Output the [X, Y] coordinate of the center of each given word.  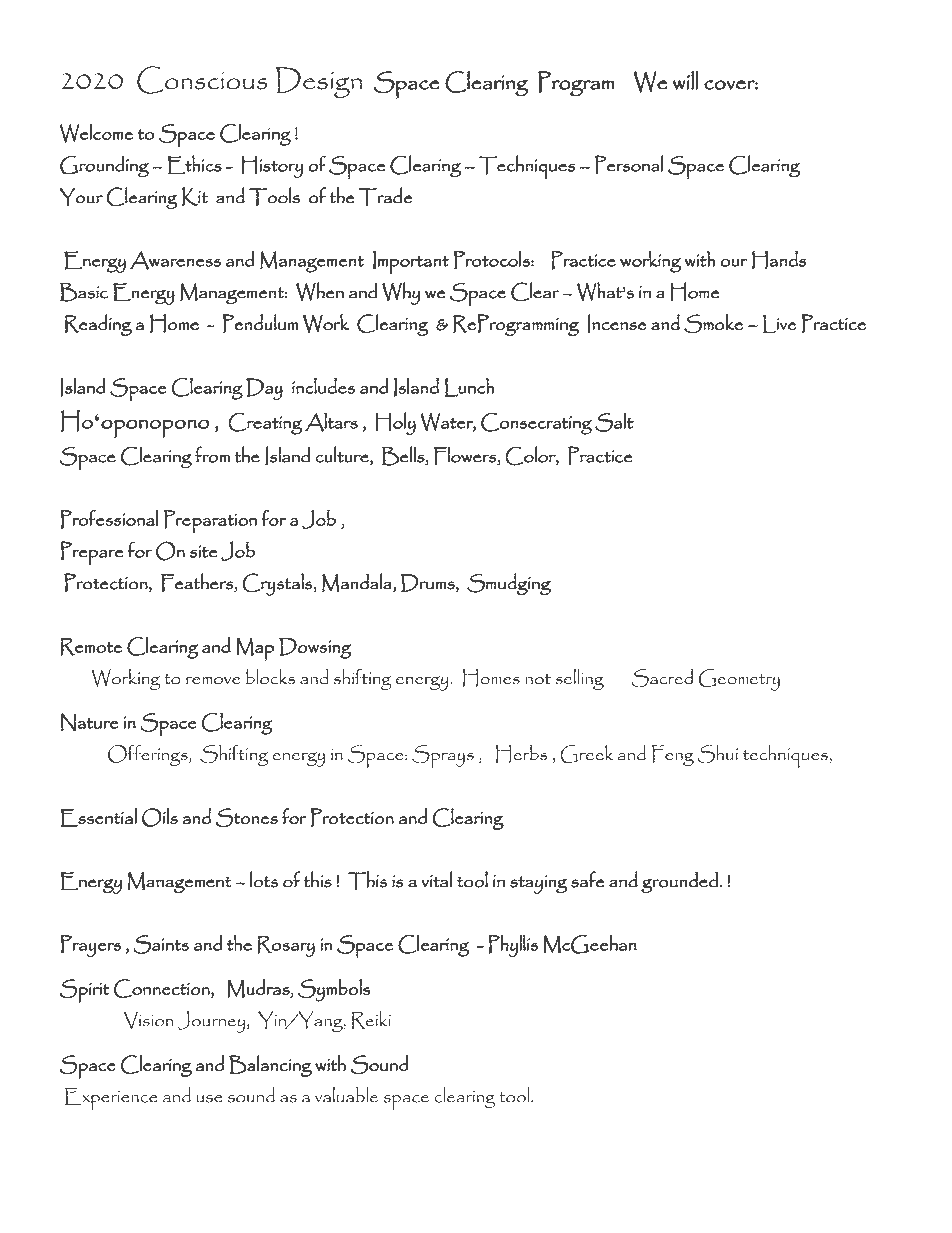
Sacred [662, 678]
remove [213, 681]
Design [319, 82]
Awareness [175, 260]
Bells [404, 456]
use [209, 1099]
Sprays [443, 756]
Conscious [202, 80]
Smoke [713, 324]
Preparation [210, 521]
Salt [614, 422]
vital [436, 879]
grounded [679, 882]
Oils [160, 817]
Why [401, 293]
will [685, 80]
